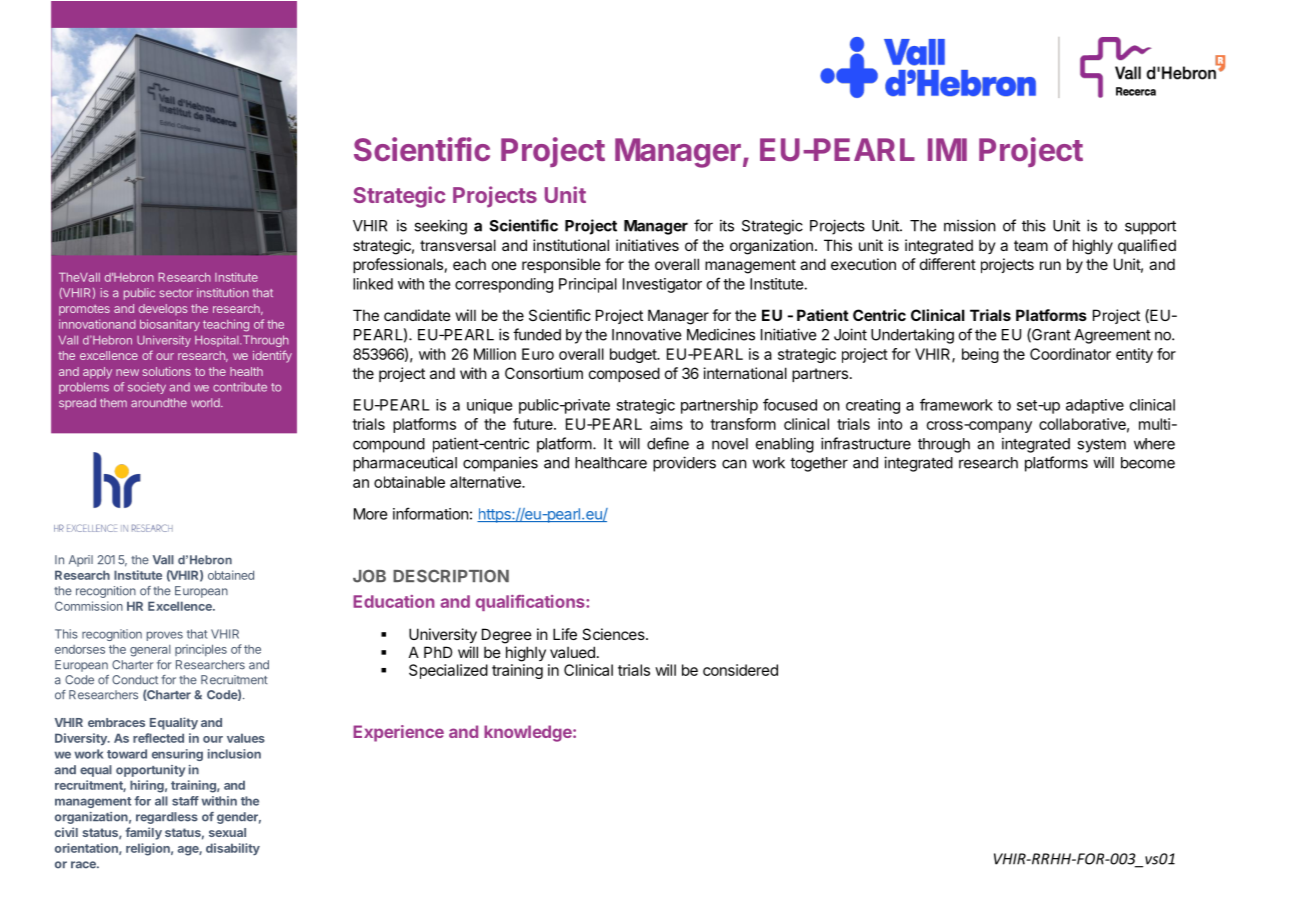 Image resolution: width=1308 pixels, height=924 pixels. I want to click on its, so click(727, 225).
